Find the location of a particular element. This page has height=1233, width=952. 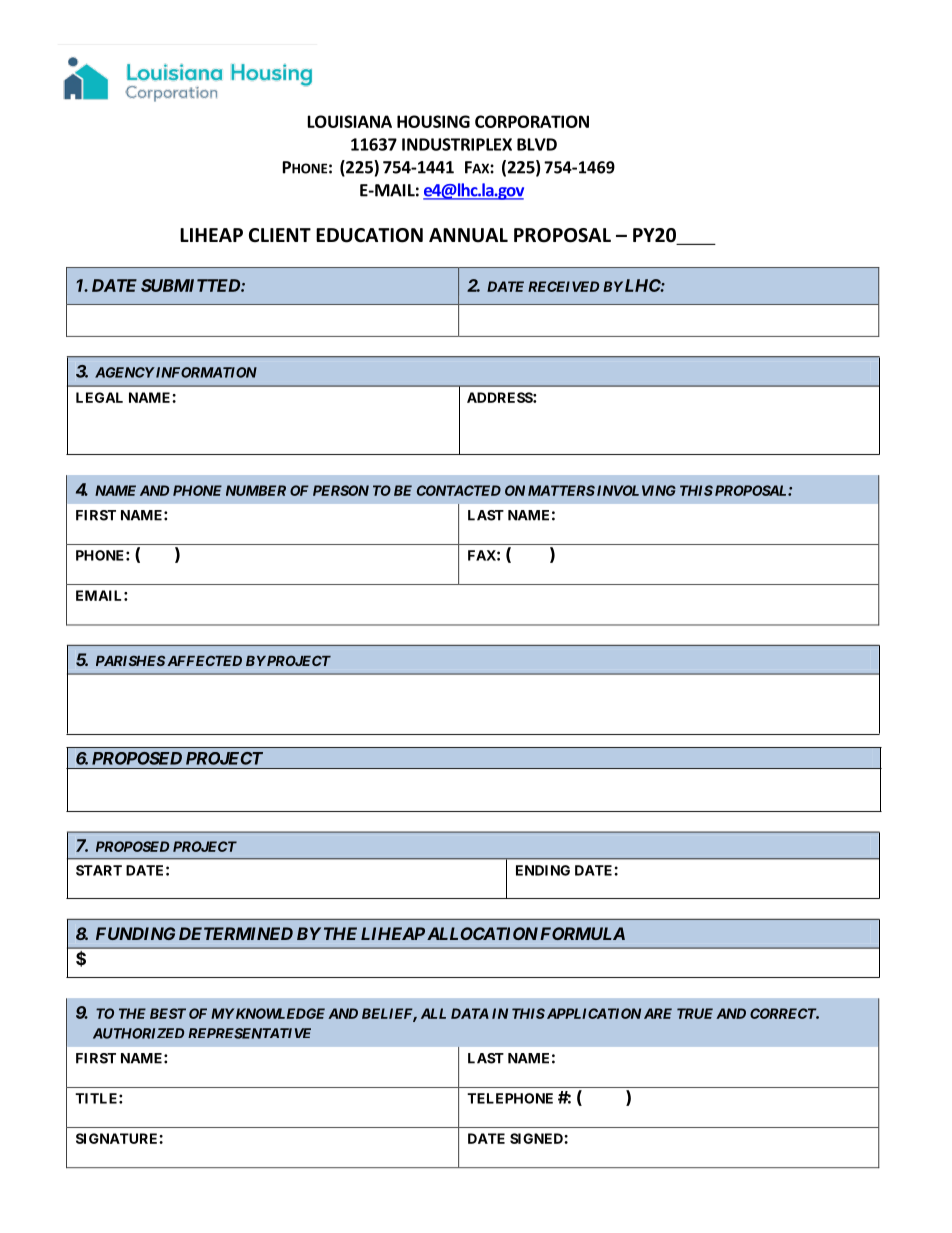

HOUSING is located at coordinates (433, 121).
